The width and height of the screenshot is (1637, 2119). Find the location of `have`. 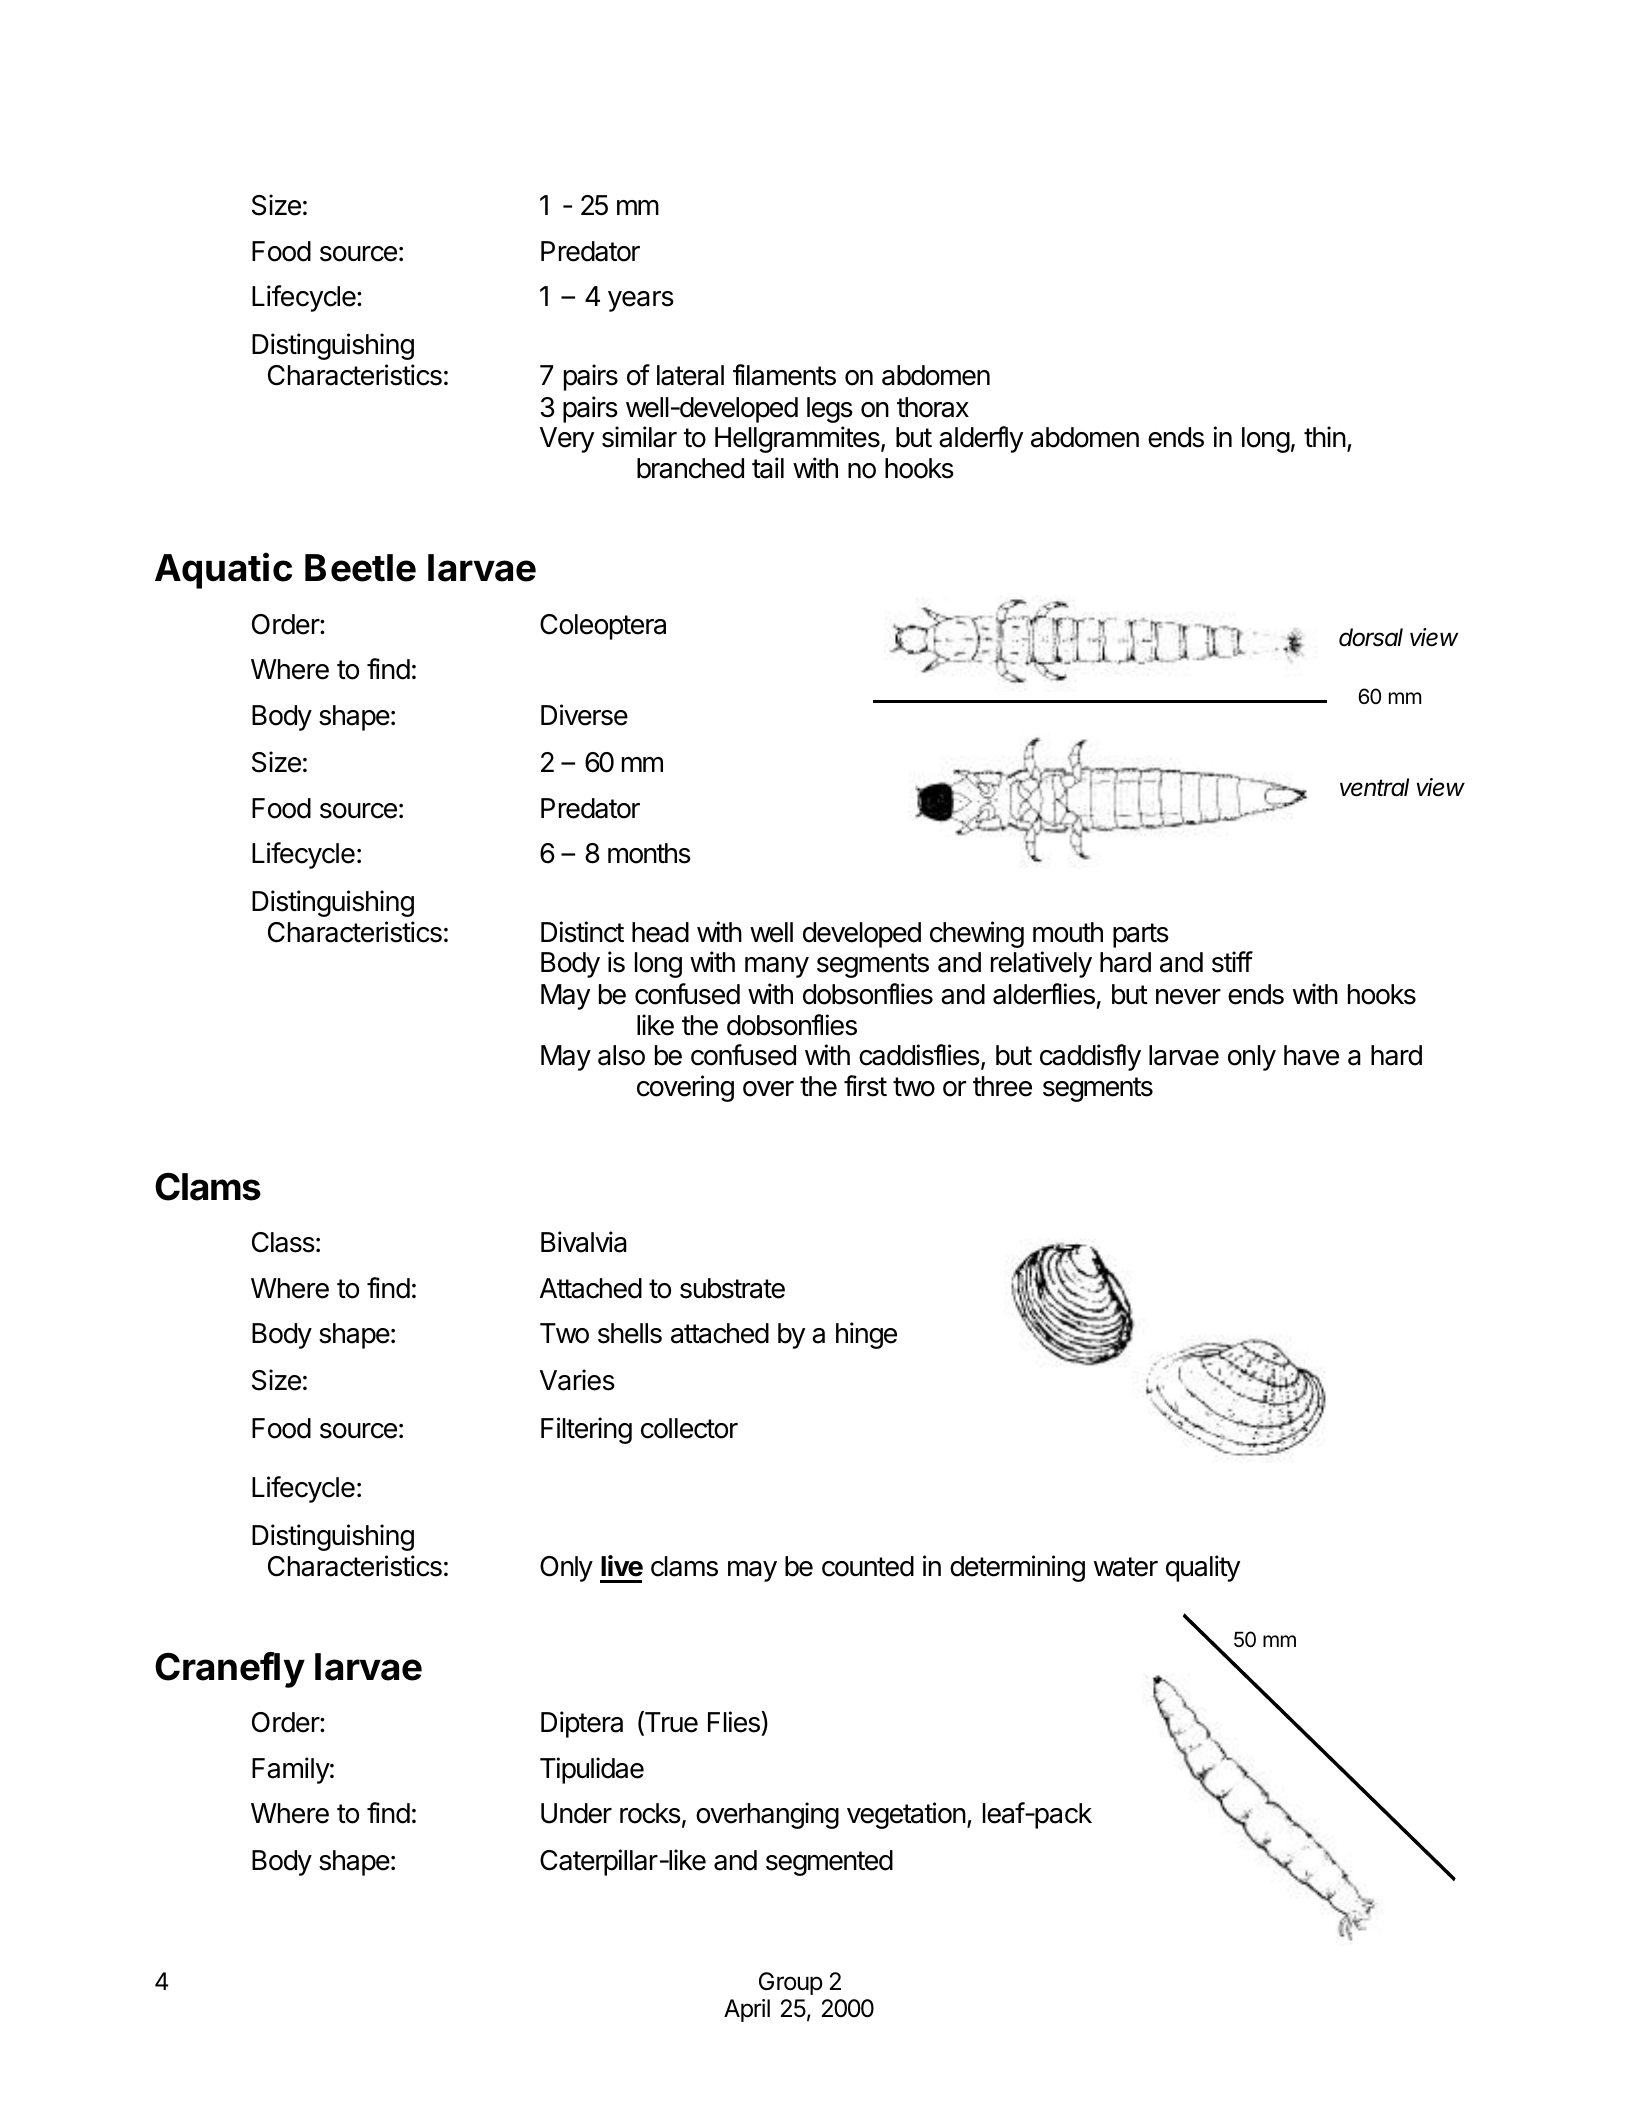

have is located at coordinates (1311, 1055).
